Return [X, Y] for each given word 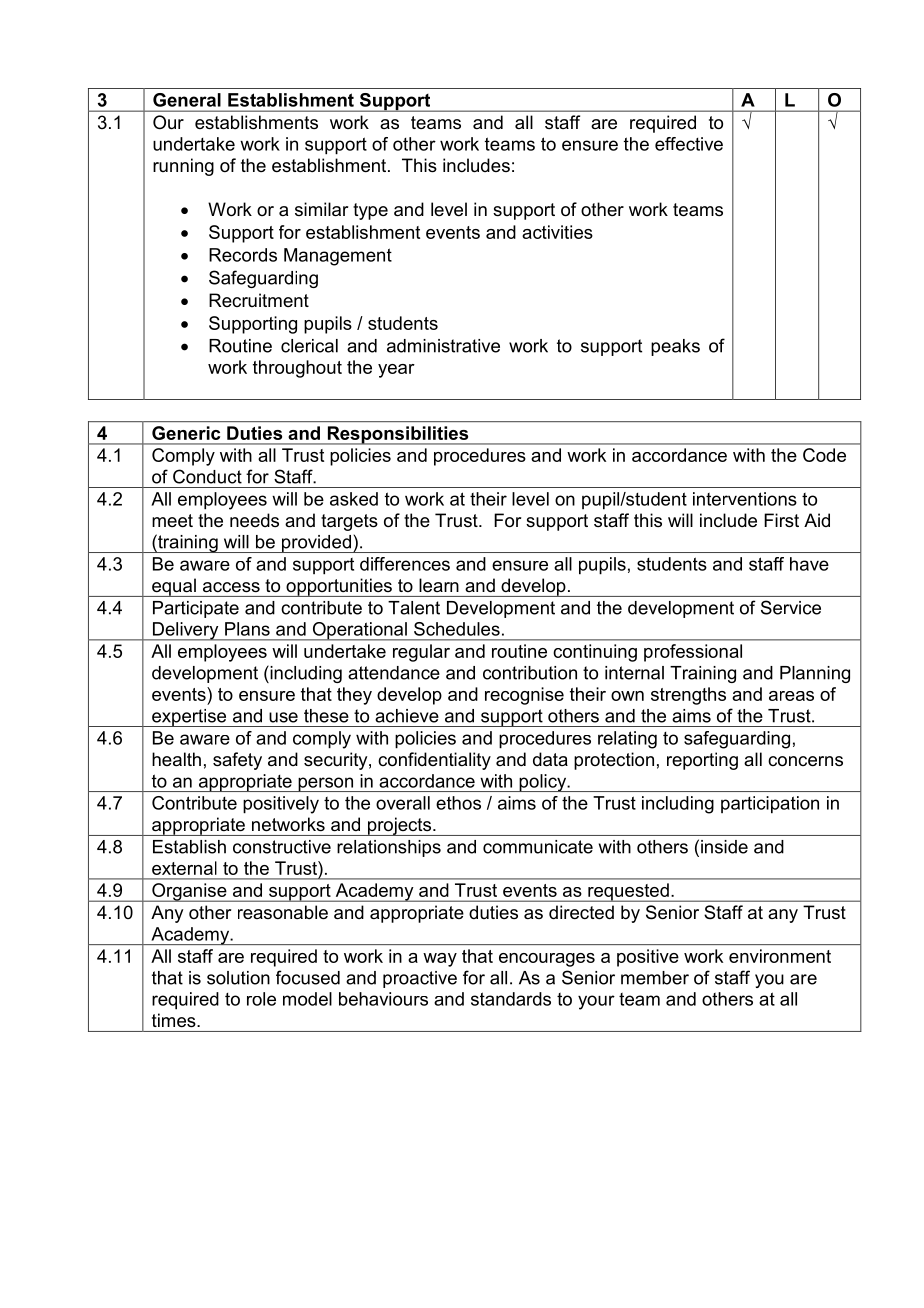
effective [689, 144]
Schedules [457, 629]
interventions [745, 499]
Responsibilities [398, 435]
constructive [282, 847]
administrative [443, 346]
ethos [458, 803]
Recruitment [259, 300]
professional [693, 653]
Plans [247, 629]
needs [254, 520]
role [261, 999]
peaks [675, 347]
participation [770, 805]
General [187, 100]
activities [557, 232]
